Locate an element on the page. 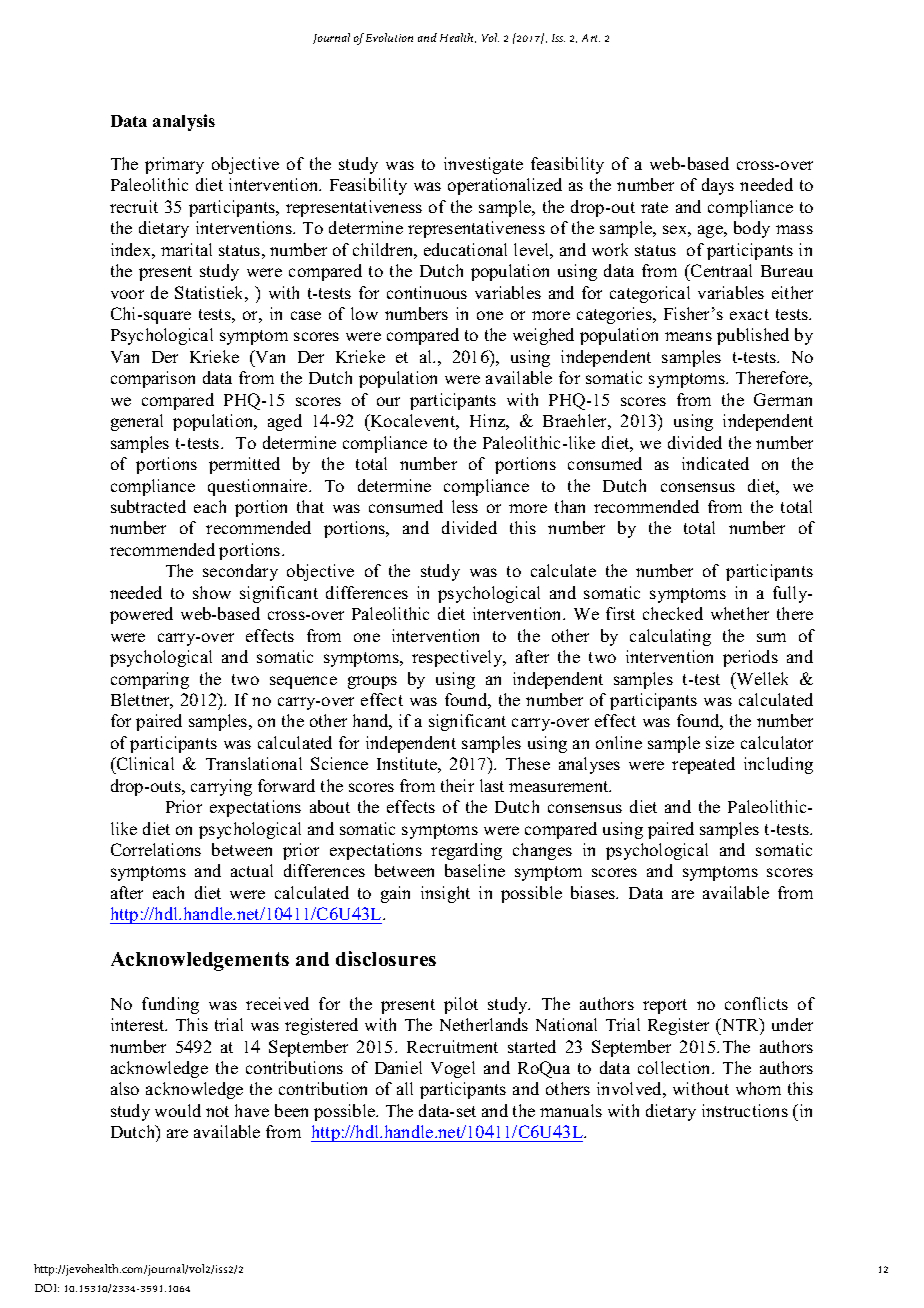  not is located at coordinates (217, 1111).
